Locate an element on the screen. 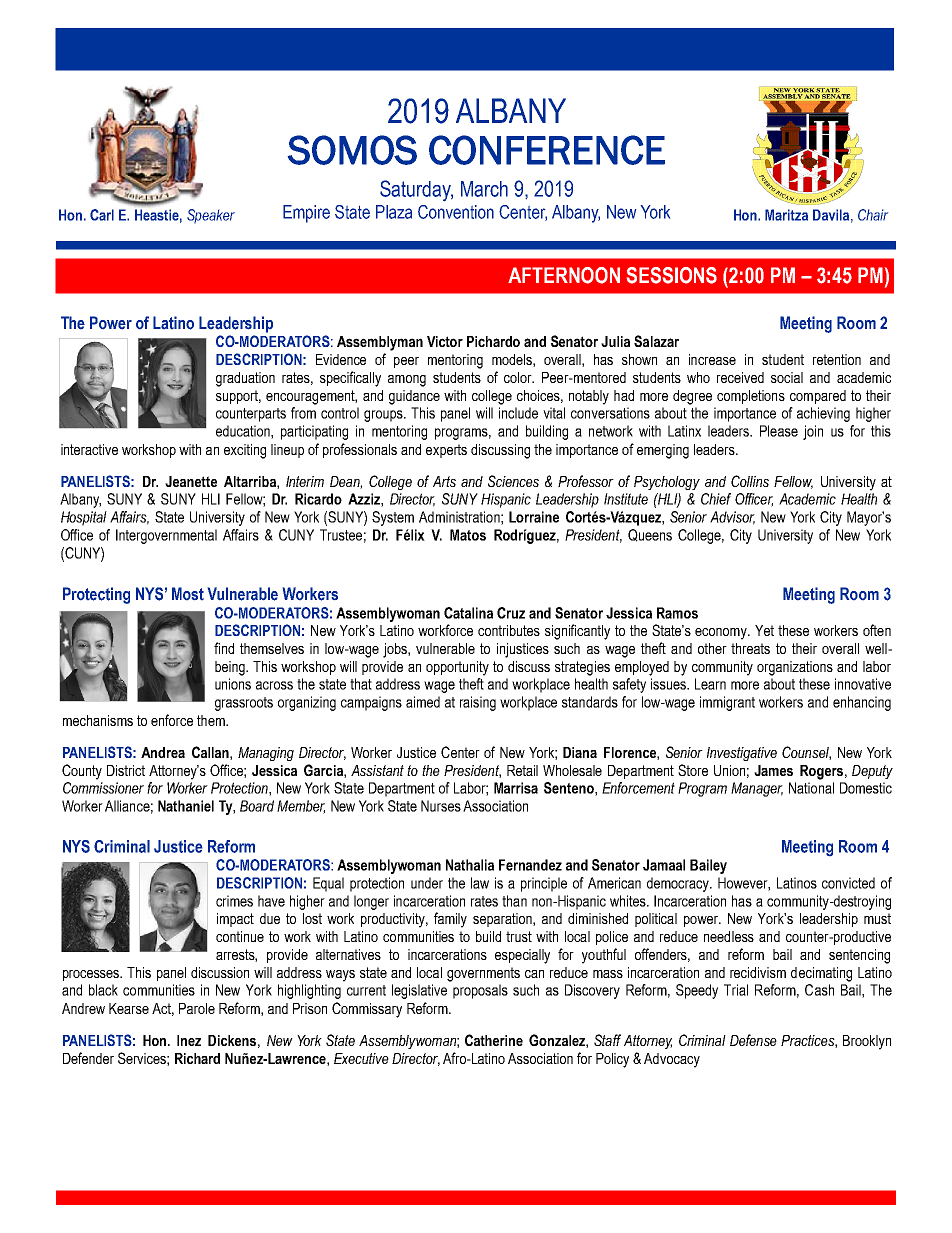  Parole is located at coordinates (197, 1008).
